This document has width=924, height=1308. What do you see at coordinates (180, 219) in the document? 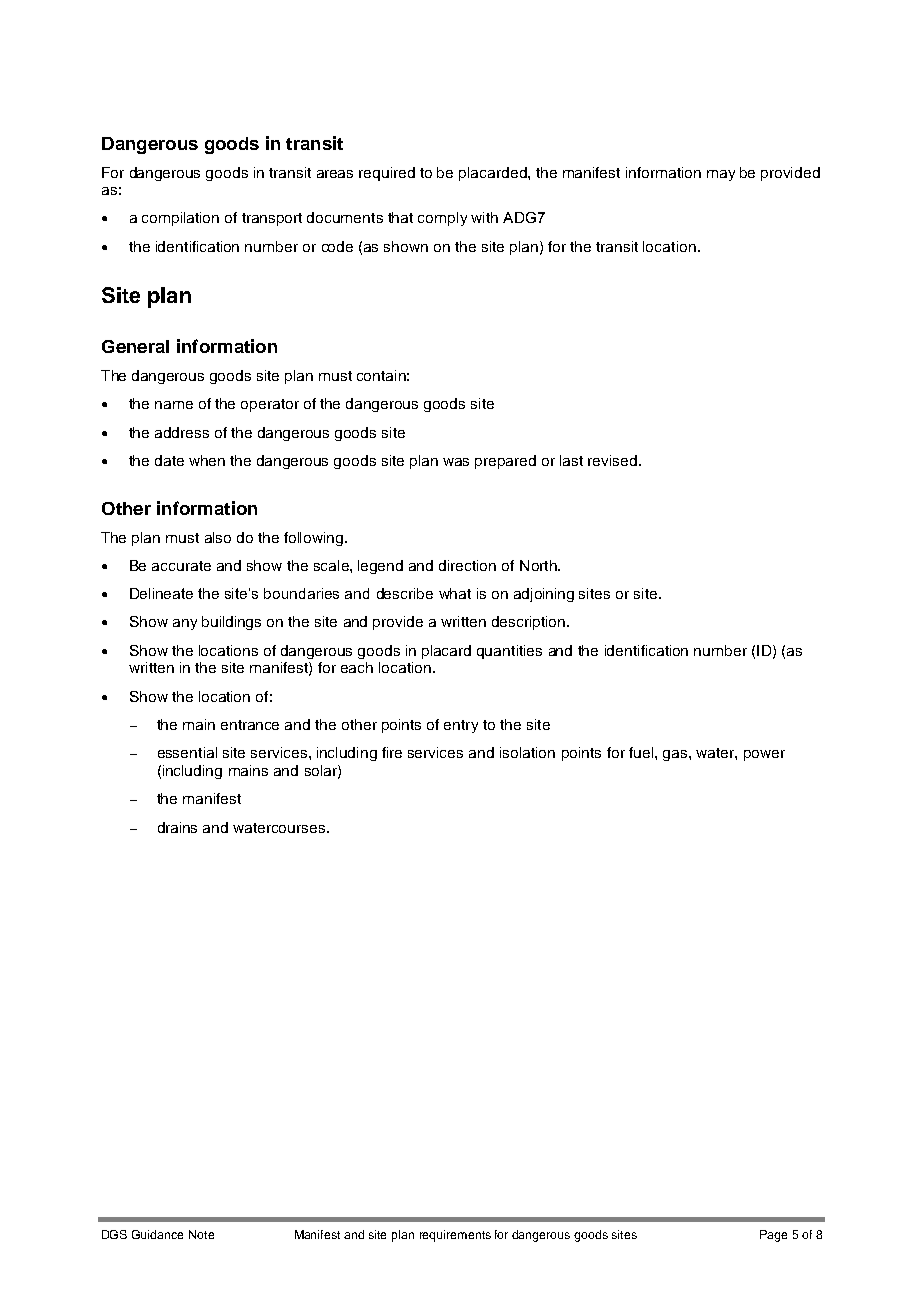
I see `compilation` at bounding box center [180, 219].
